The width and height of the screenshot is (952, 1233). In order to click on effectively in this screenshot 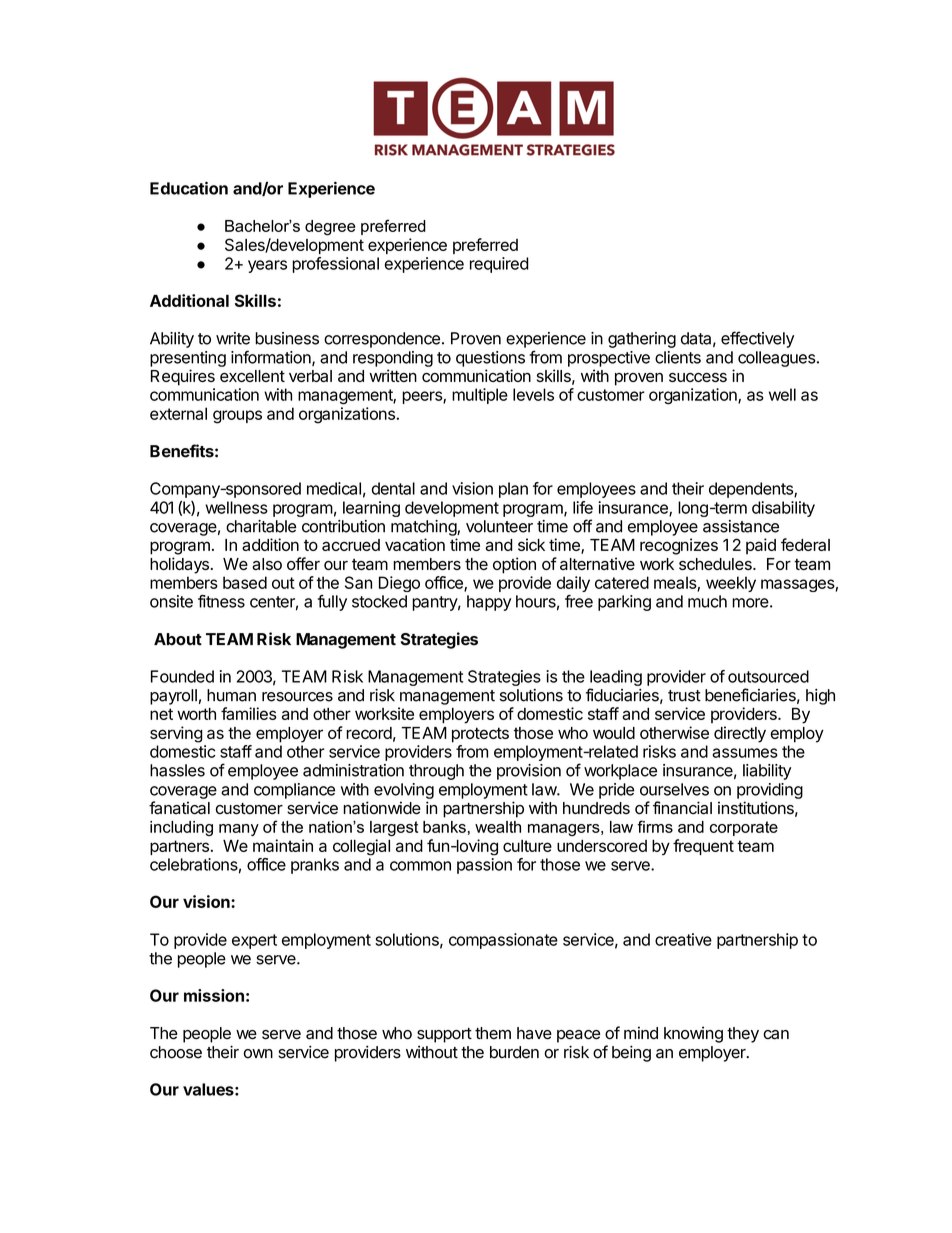, I will do `click(757, 339)`.
